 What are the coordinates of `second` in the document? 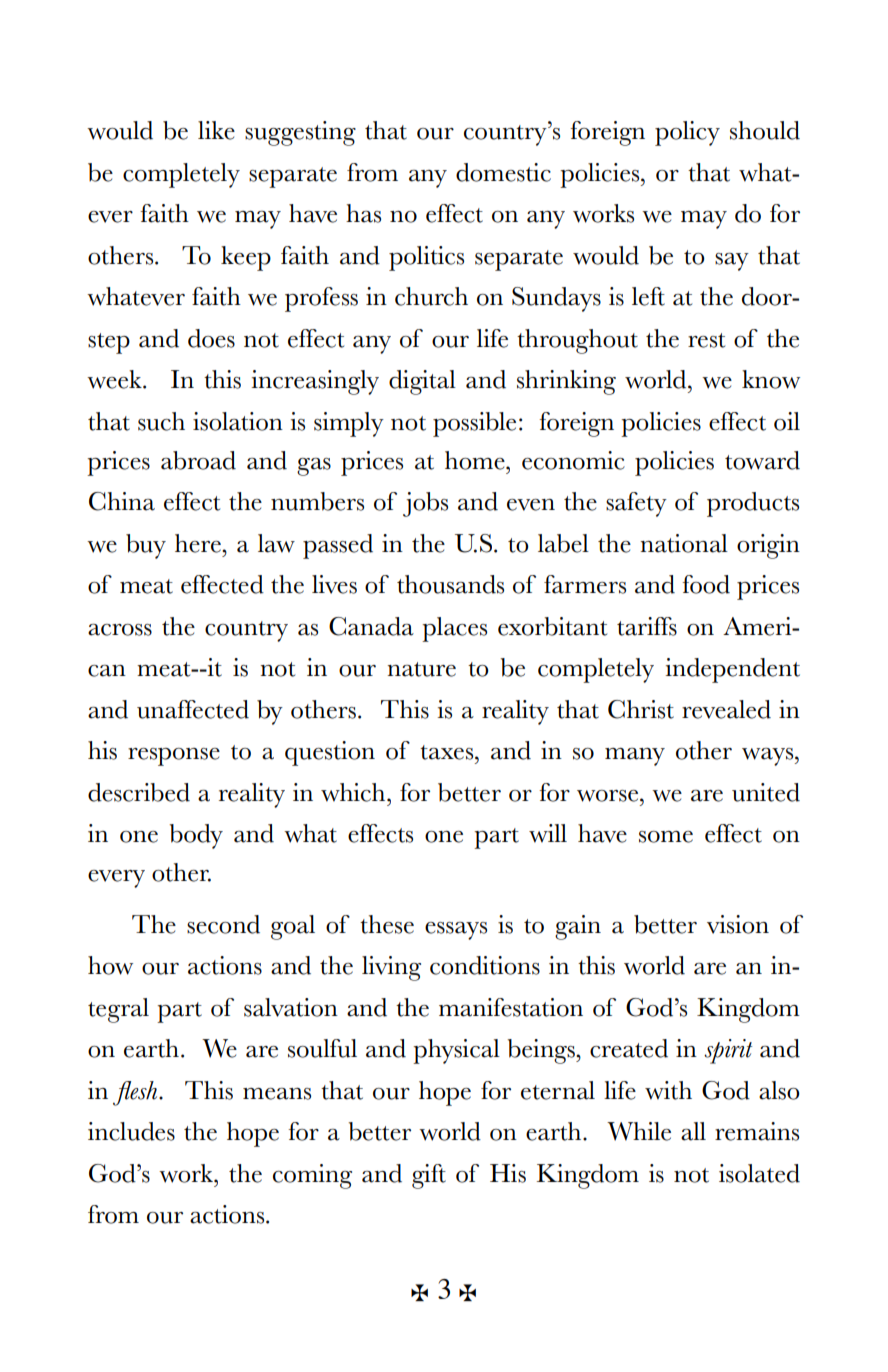 It's located at (223, 924).
